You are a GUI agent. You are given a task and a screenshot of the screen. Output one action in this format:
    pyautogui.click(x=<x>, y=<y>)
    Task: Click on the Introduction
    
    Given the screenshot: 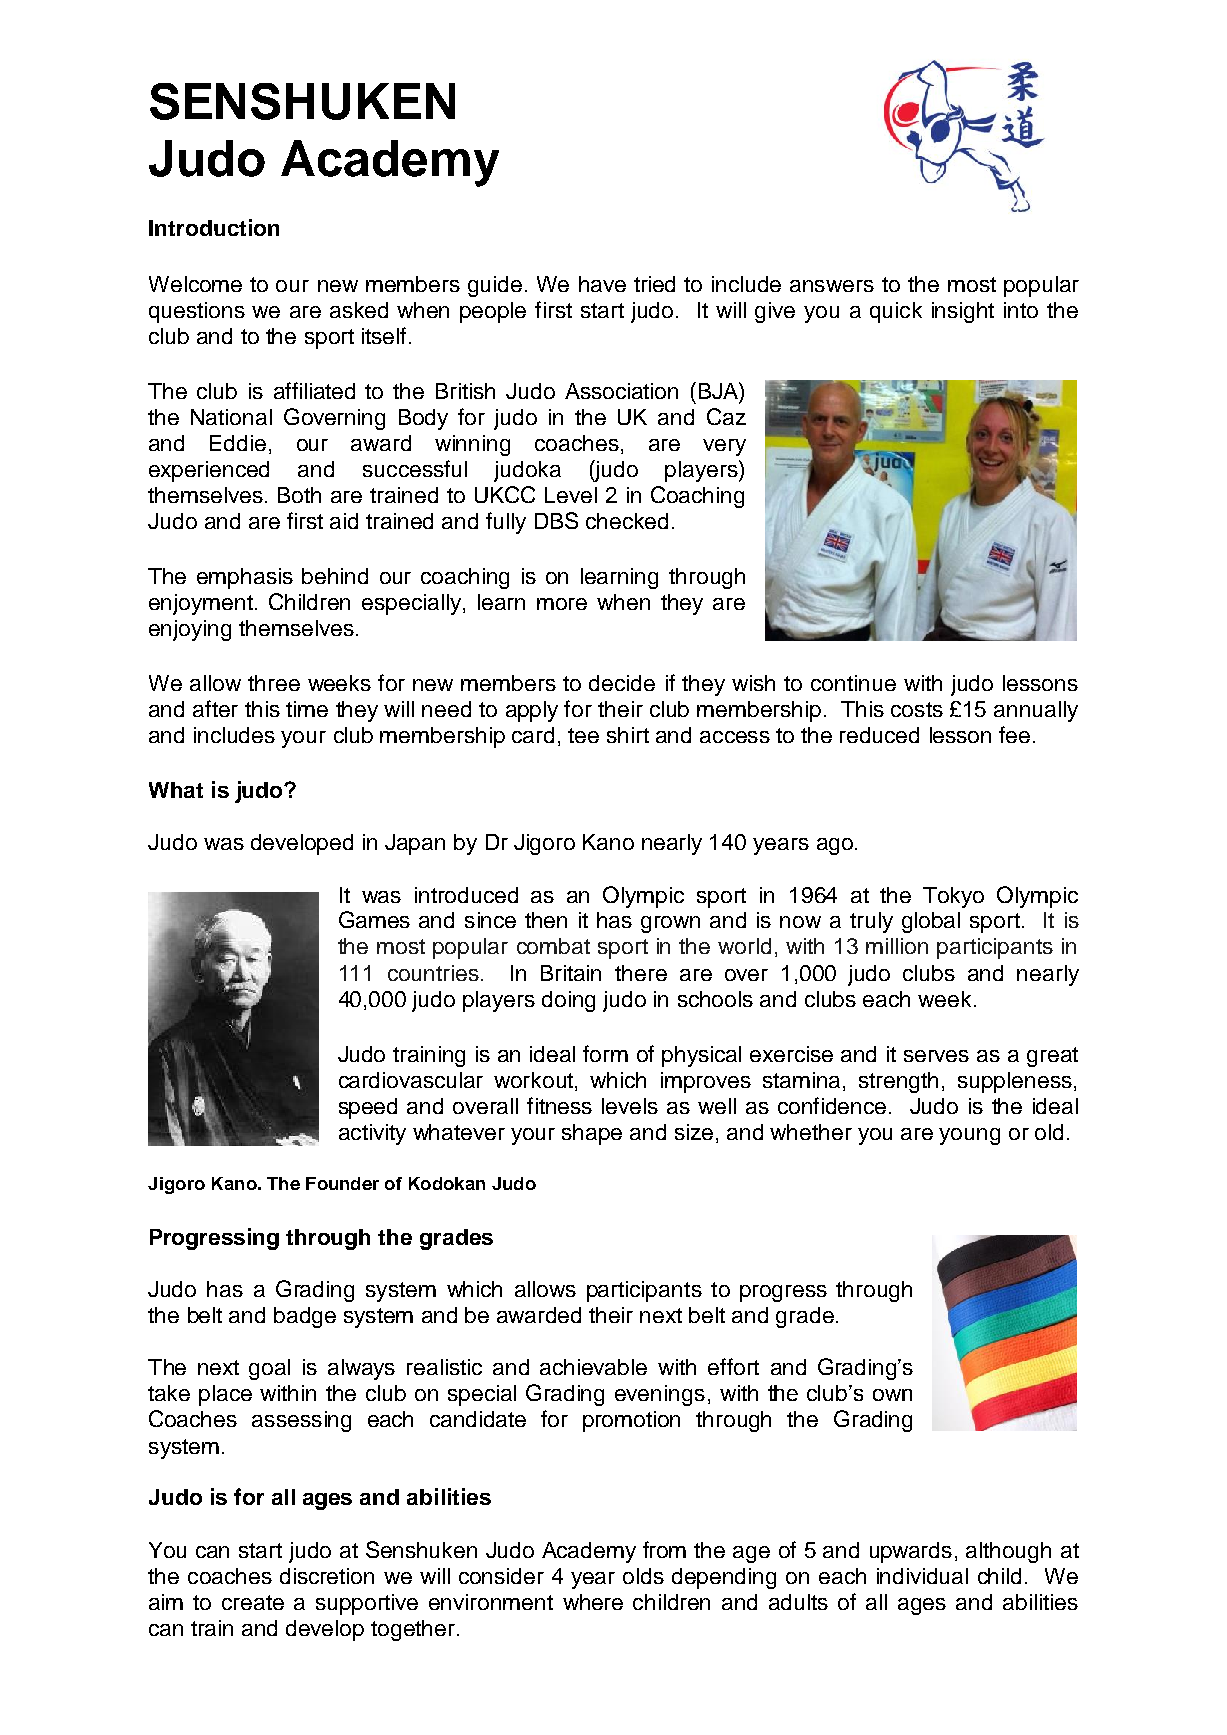 What is the action you would take?
    pyautogui.click(x=214, y=227)
